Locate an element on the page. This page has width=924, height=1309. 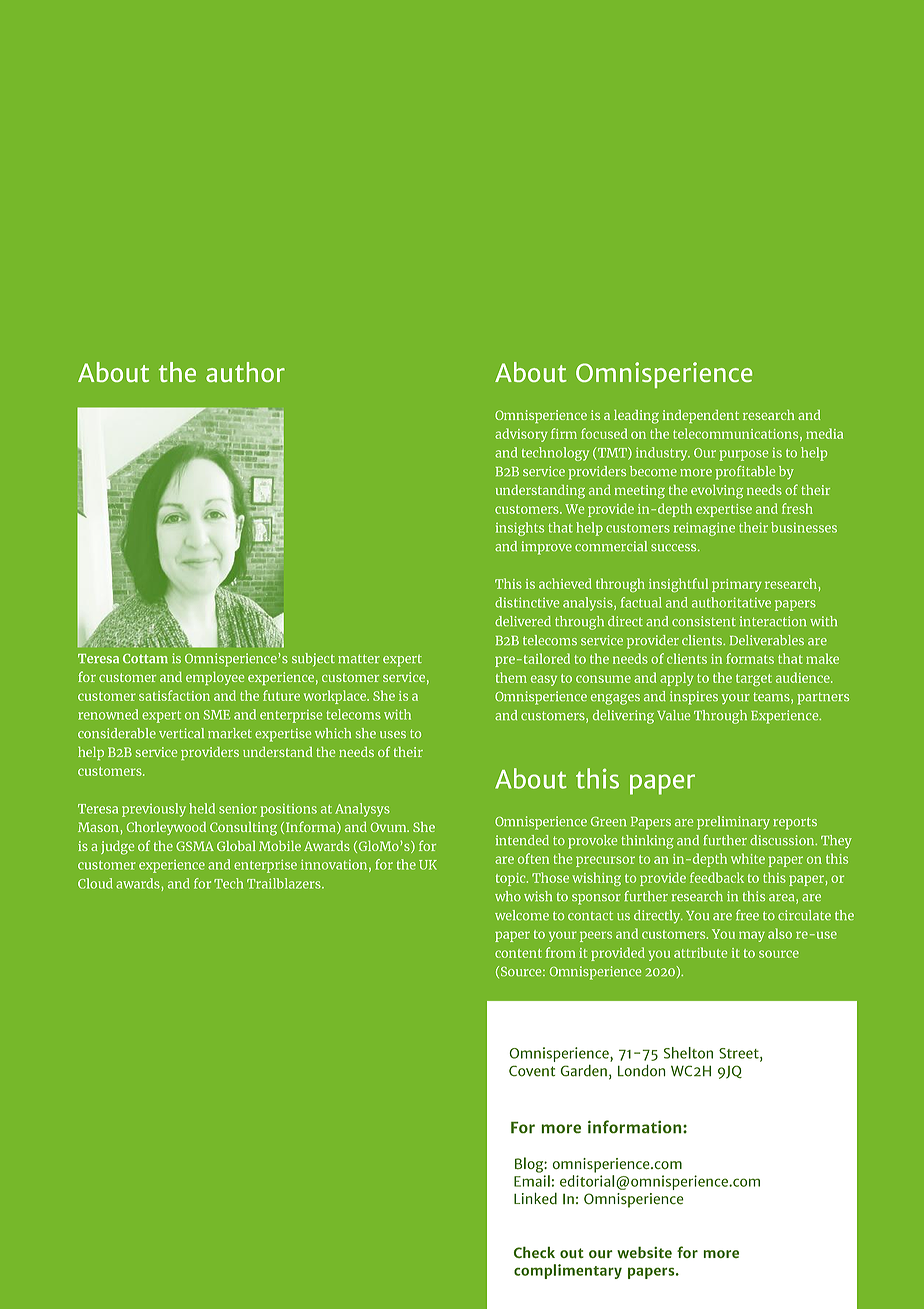
content is located at coordinates (518, 953).
